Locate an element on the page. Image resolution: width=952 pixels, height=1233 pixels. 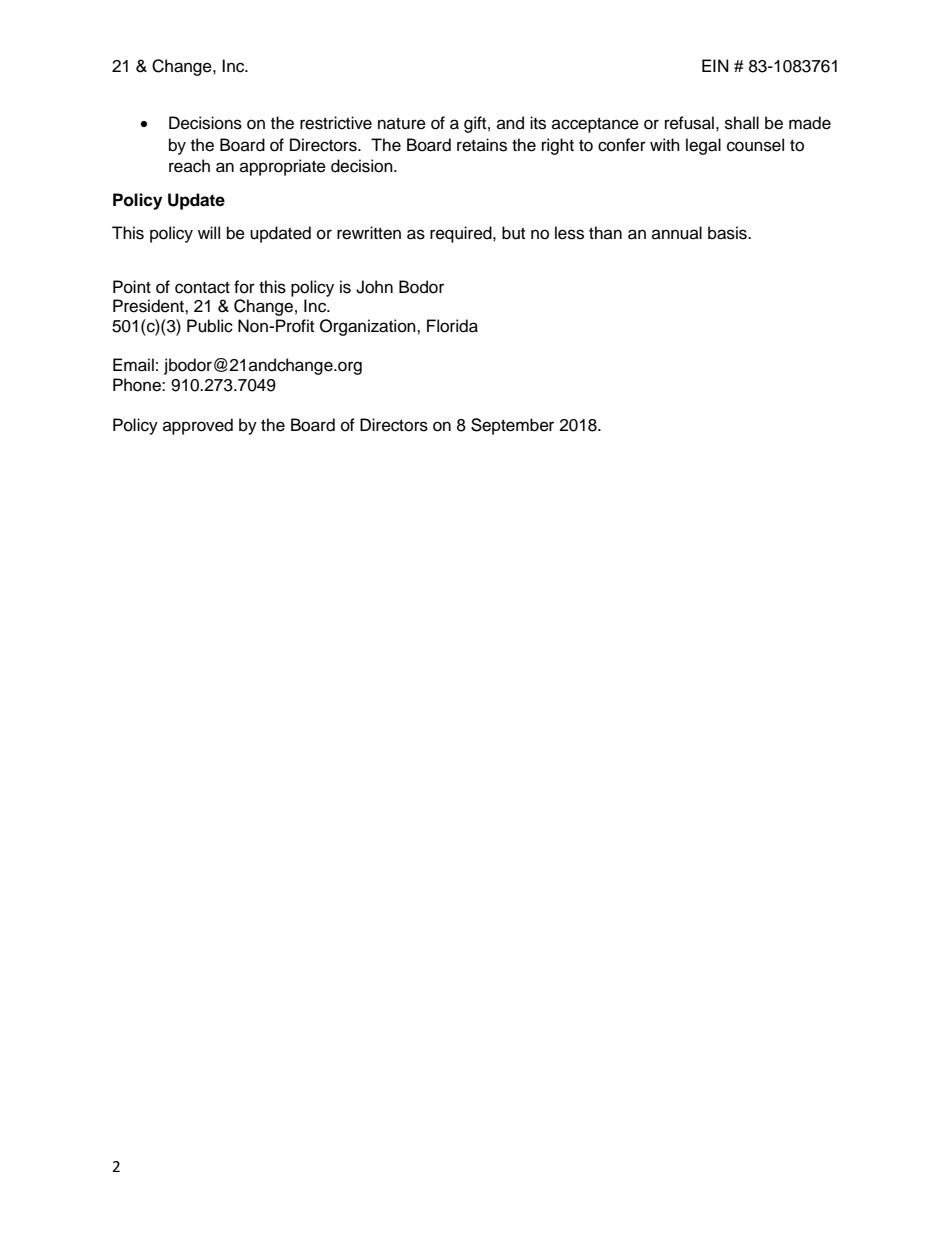
contact is located at coordinates (202, 288).
